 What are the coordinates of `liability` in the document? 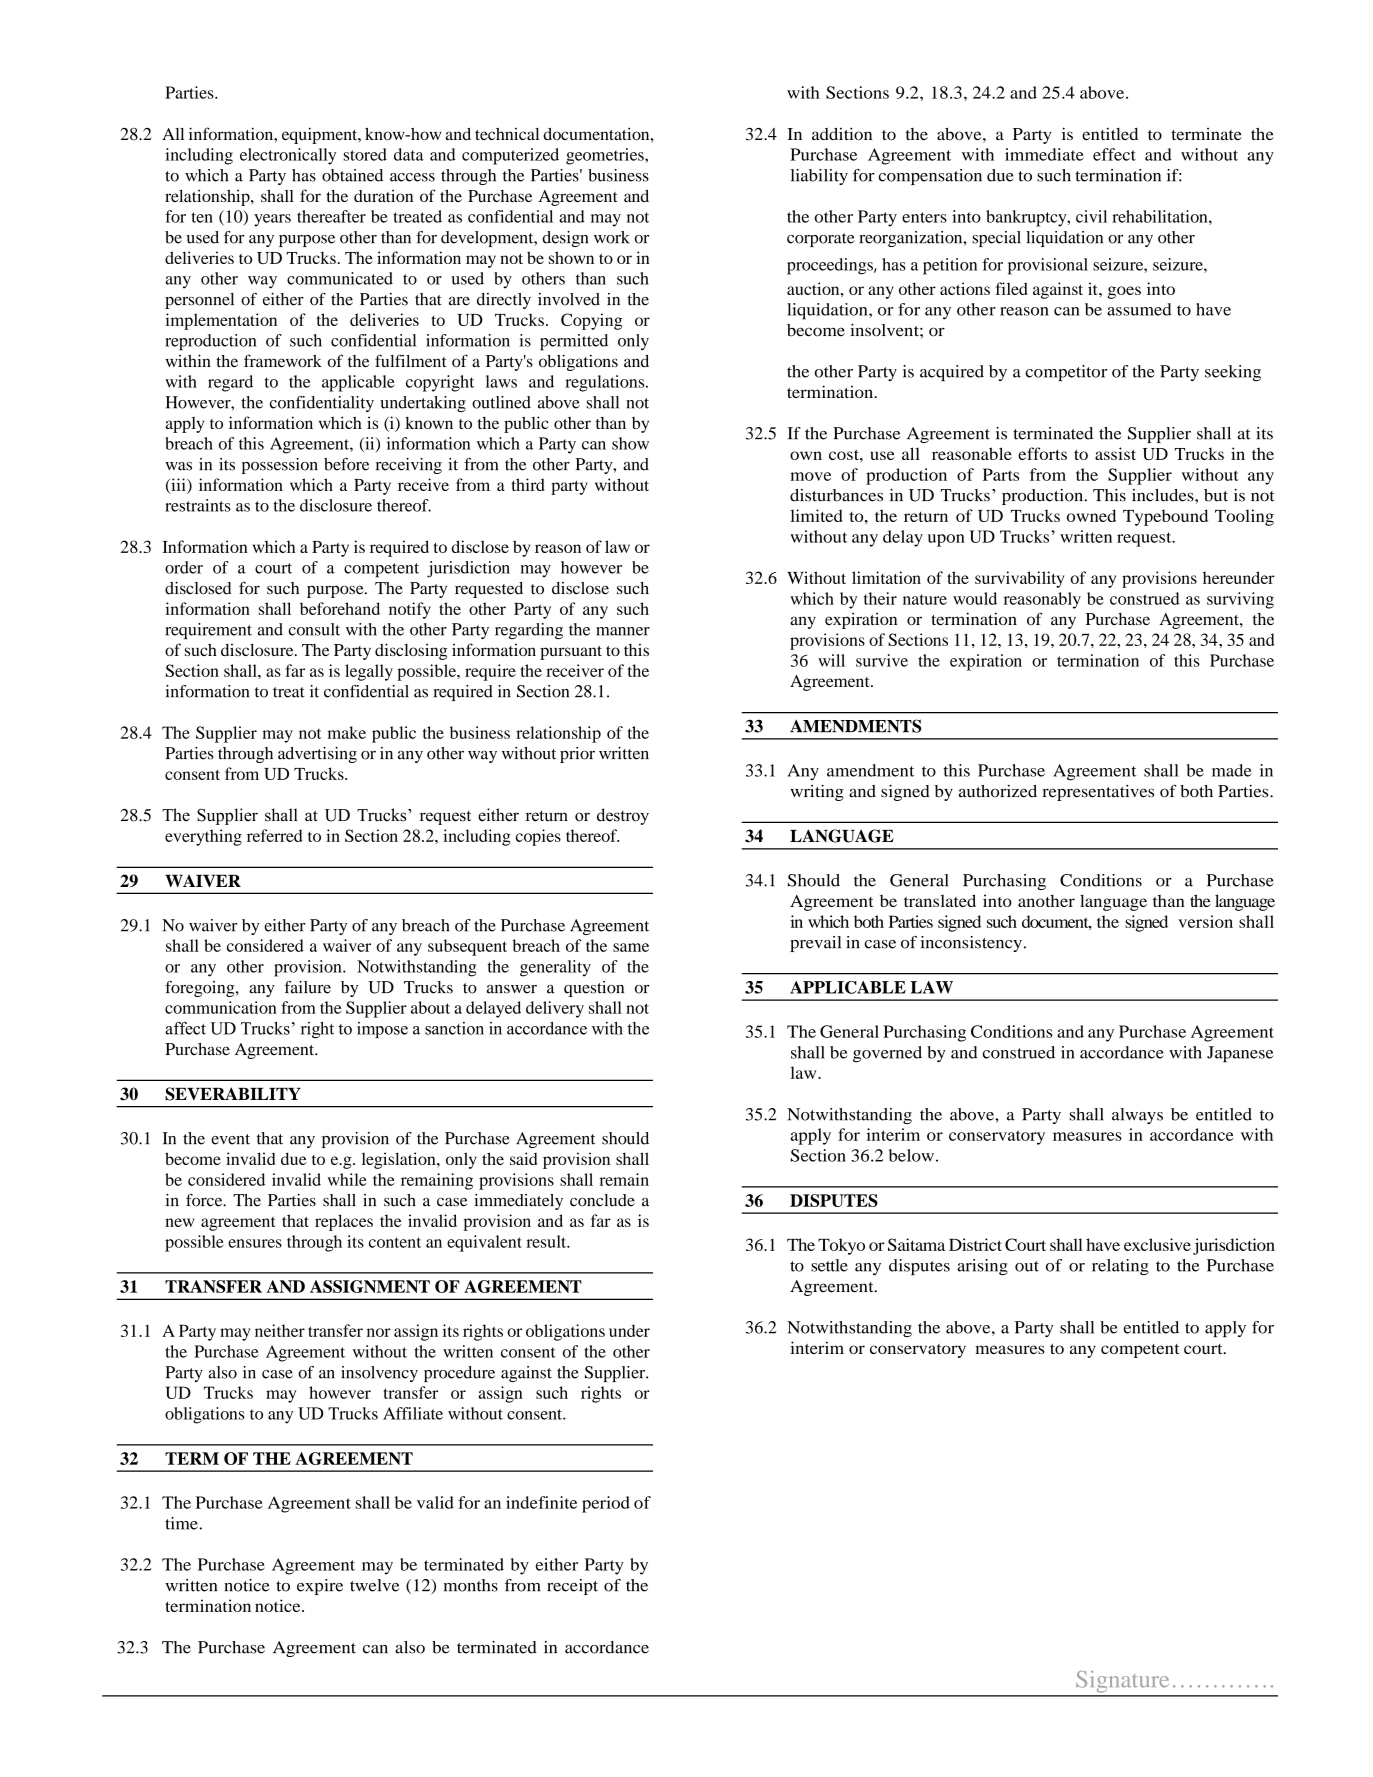 It's located at (819, 177).
